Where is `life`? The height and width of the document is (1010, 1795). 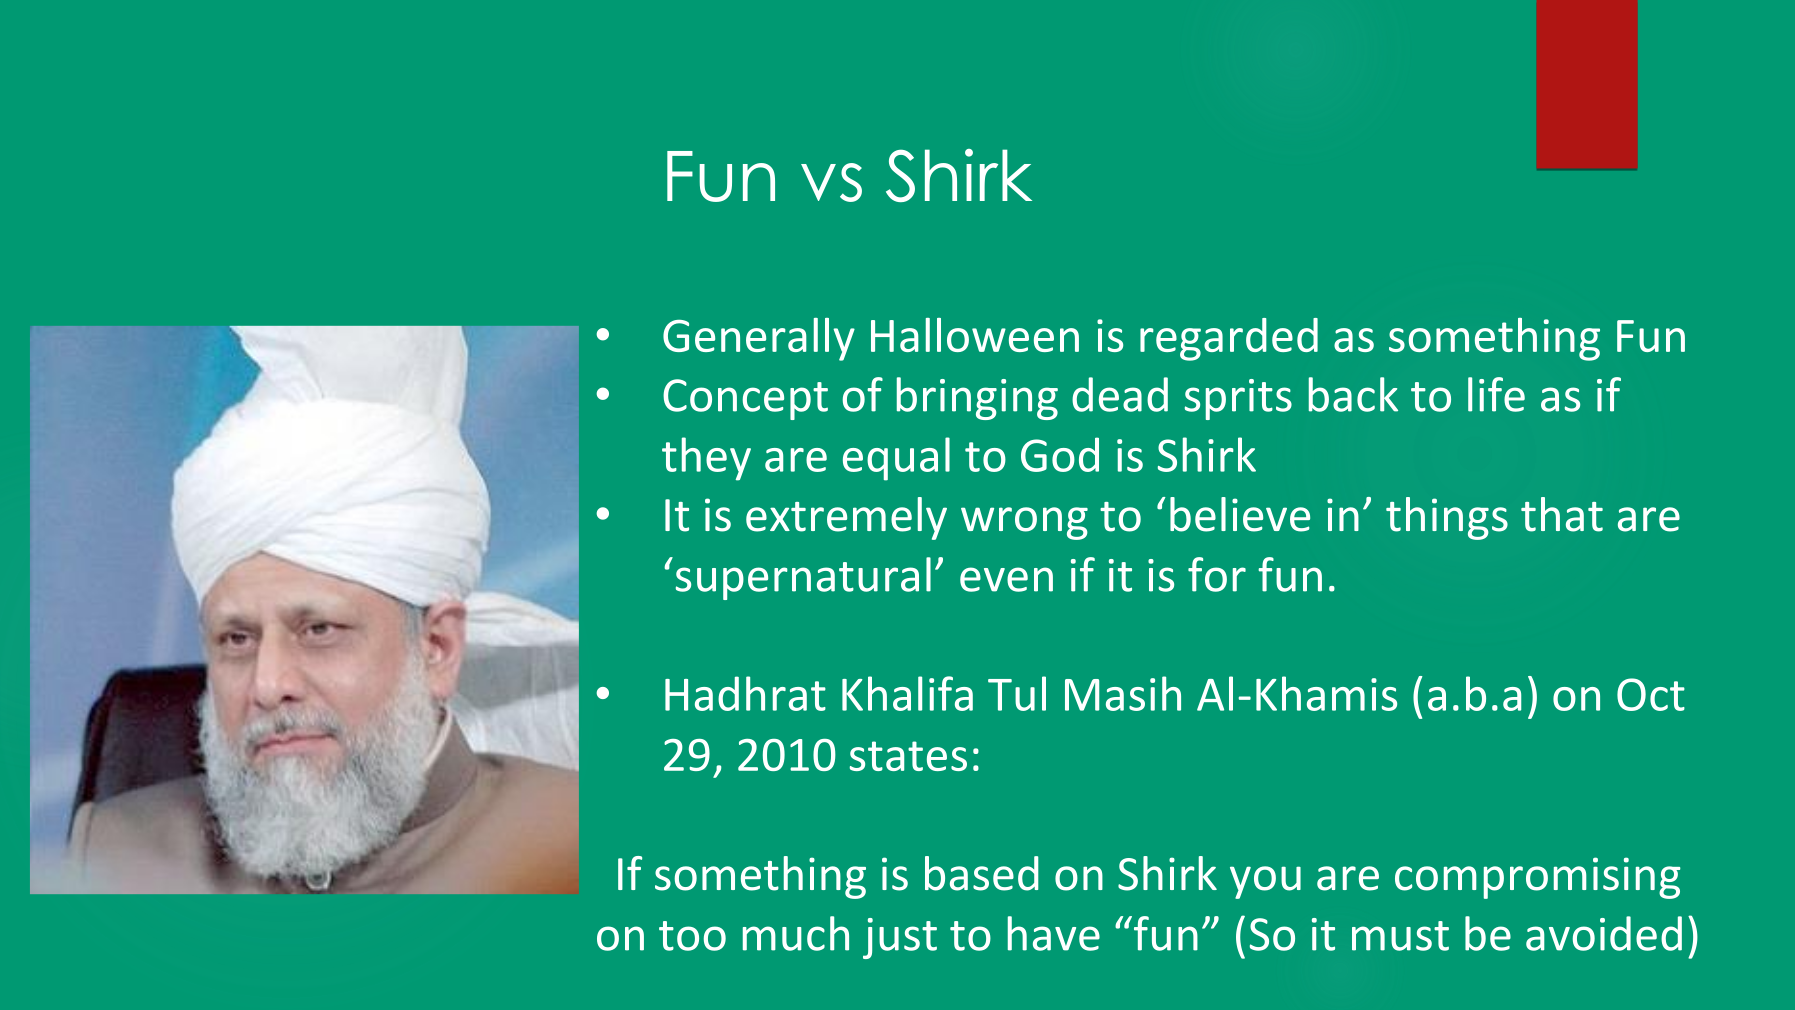 life is located at coordinates (1496, 394).
